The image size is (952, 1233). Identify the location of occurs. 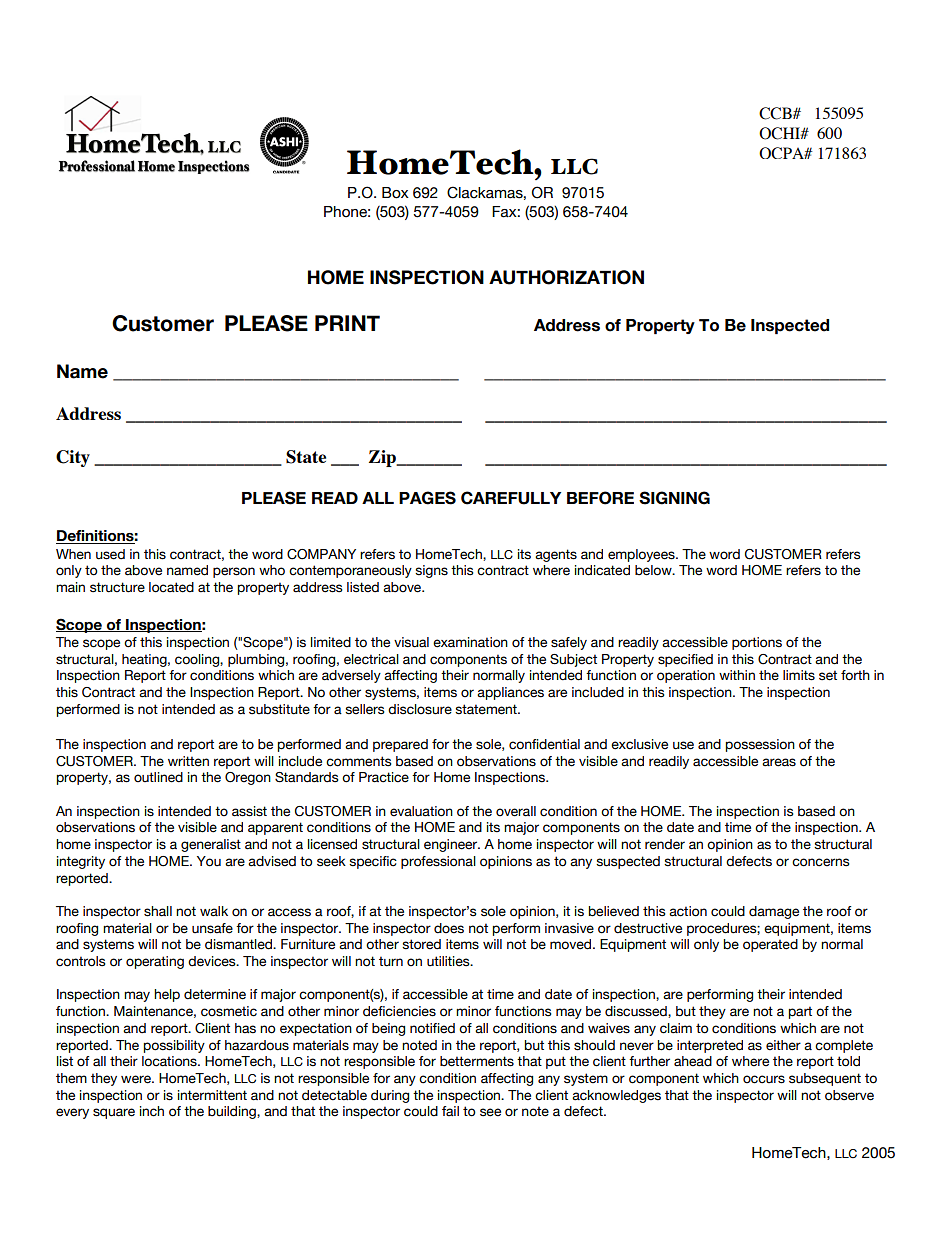
(764, 1079).
